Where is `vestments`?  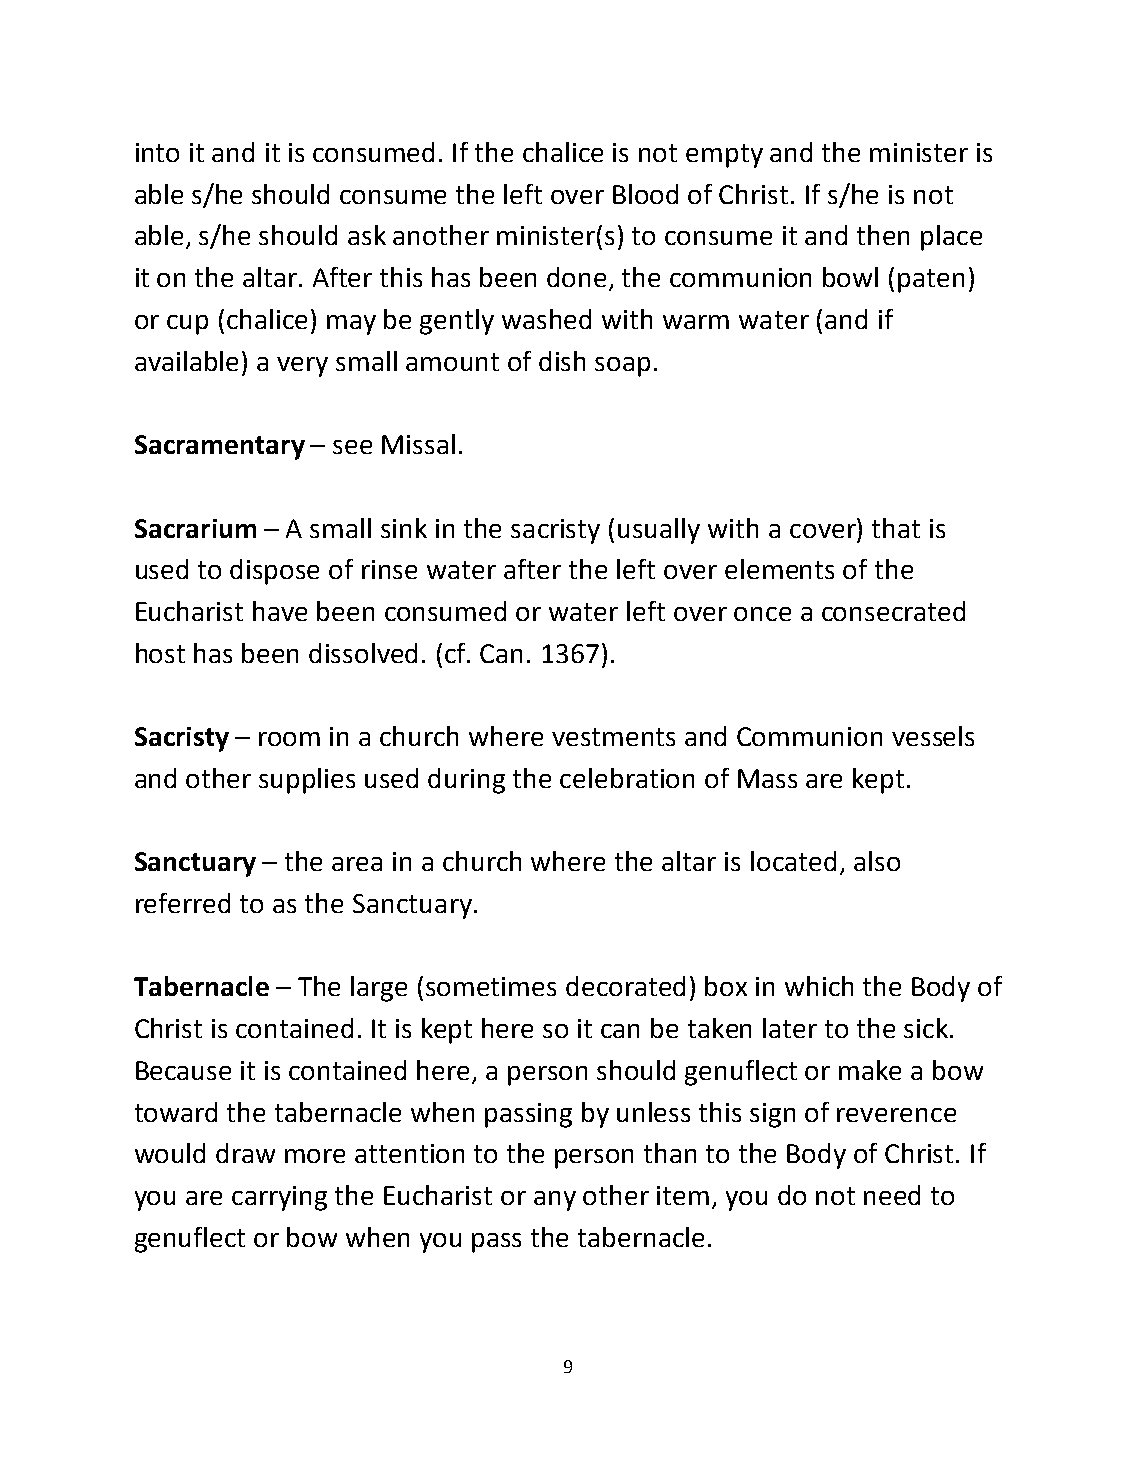 vestments is located at coordinates (613, 737).
